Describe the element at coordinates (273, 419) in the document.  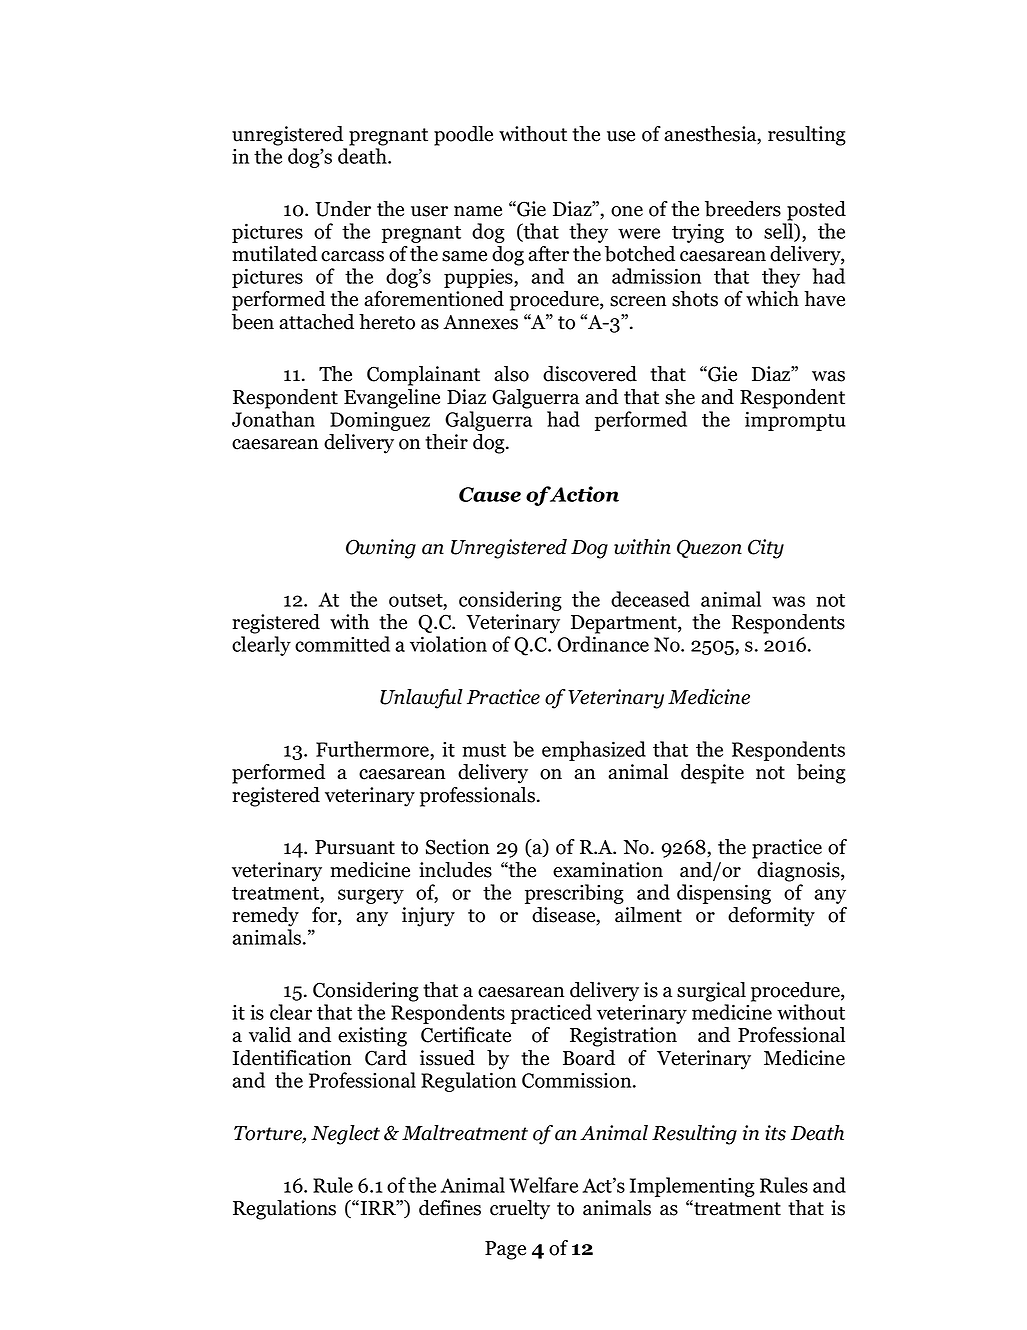
I see `Jonathan` at that location.
